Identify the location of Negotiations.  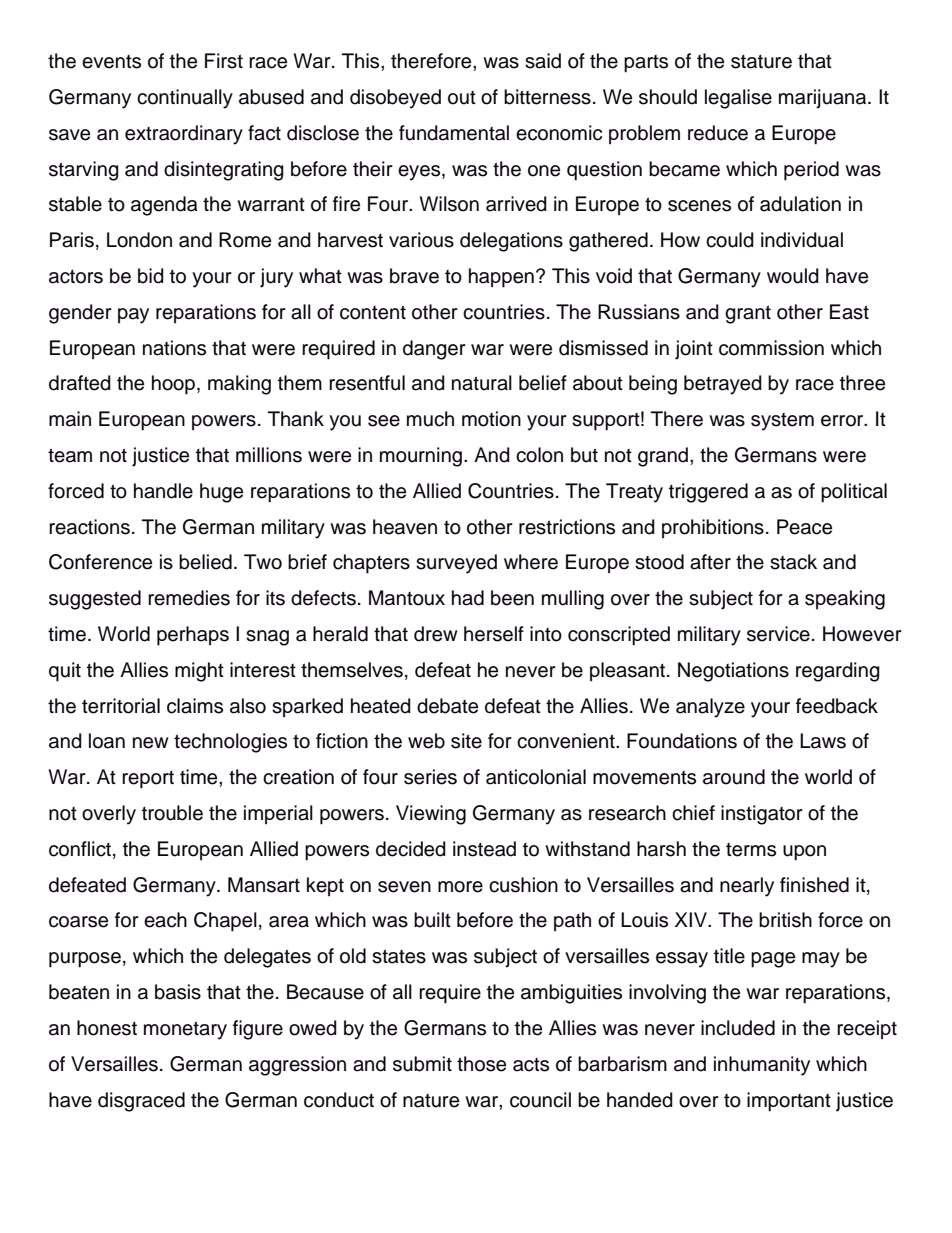
(733, 672).
